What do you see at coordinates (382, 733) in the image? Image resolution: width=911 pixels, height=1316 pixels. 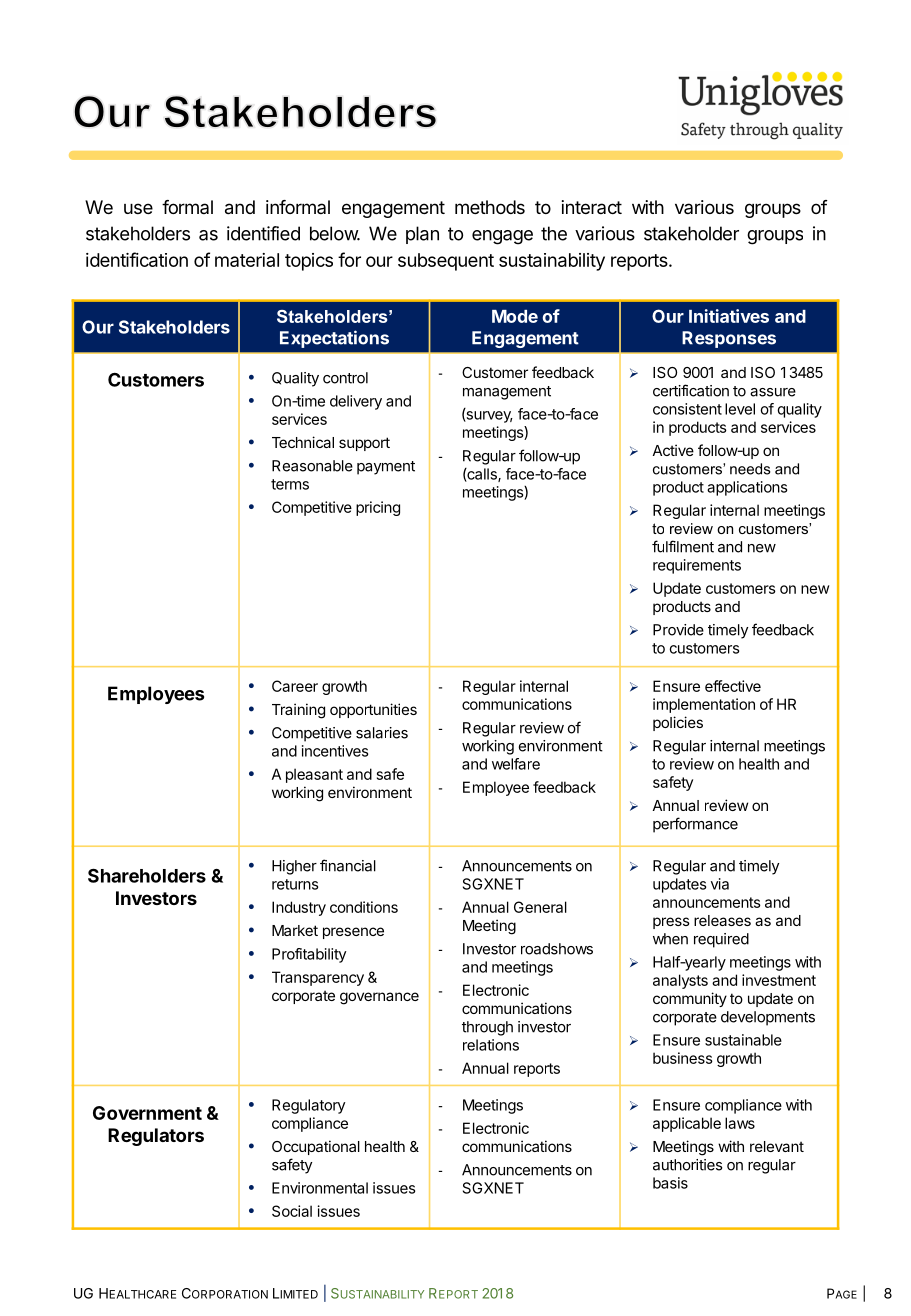 I see `salaries` at bounding box center [382, 733].
